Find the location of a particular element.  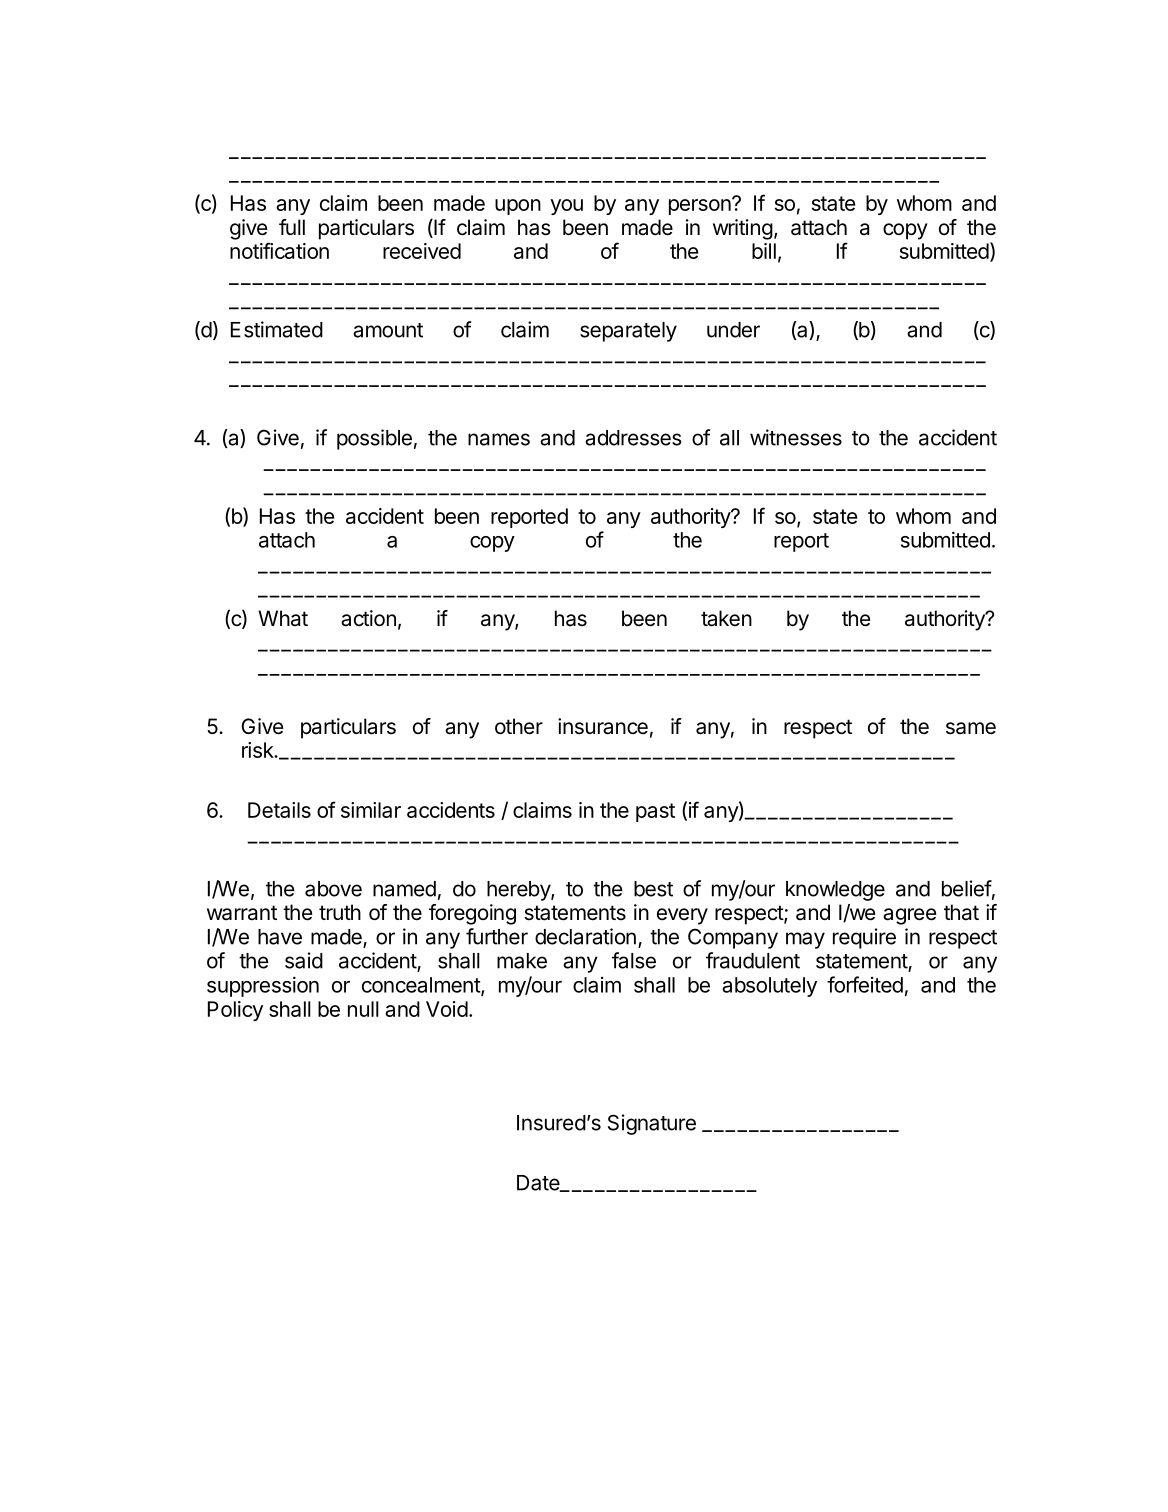

full is located at coordinates (292, 227).
